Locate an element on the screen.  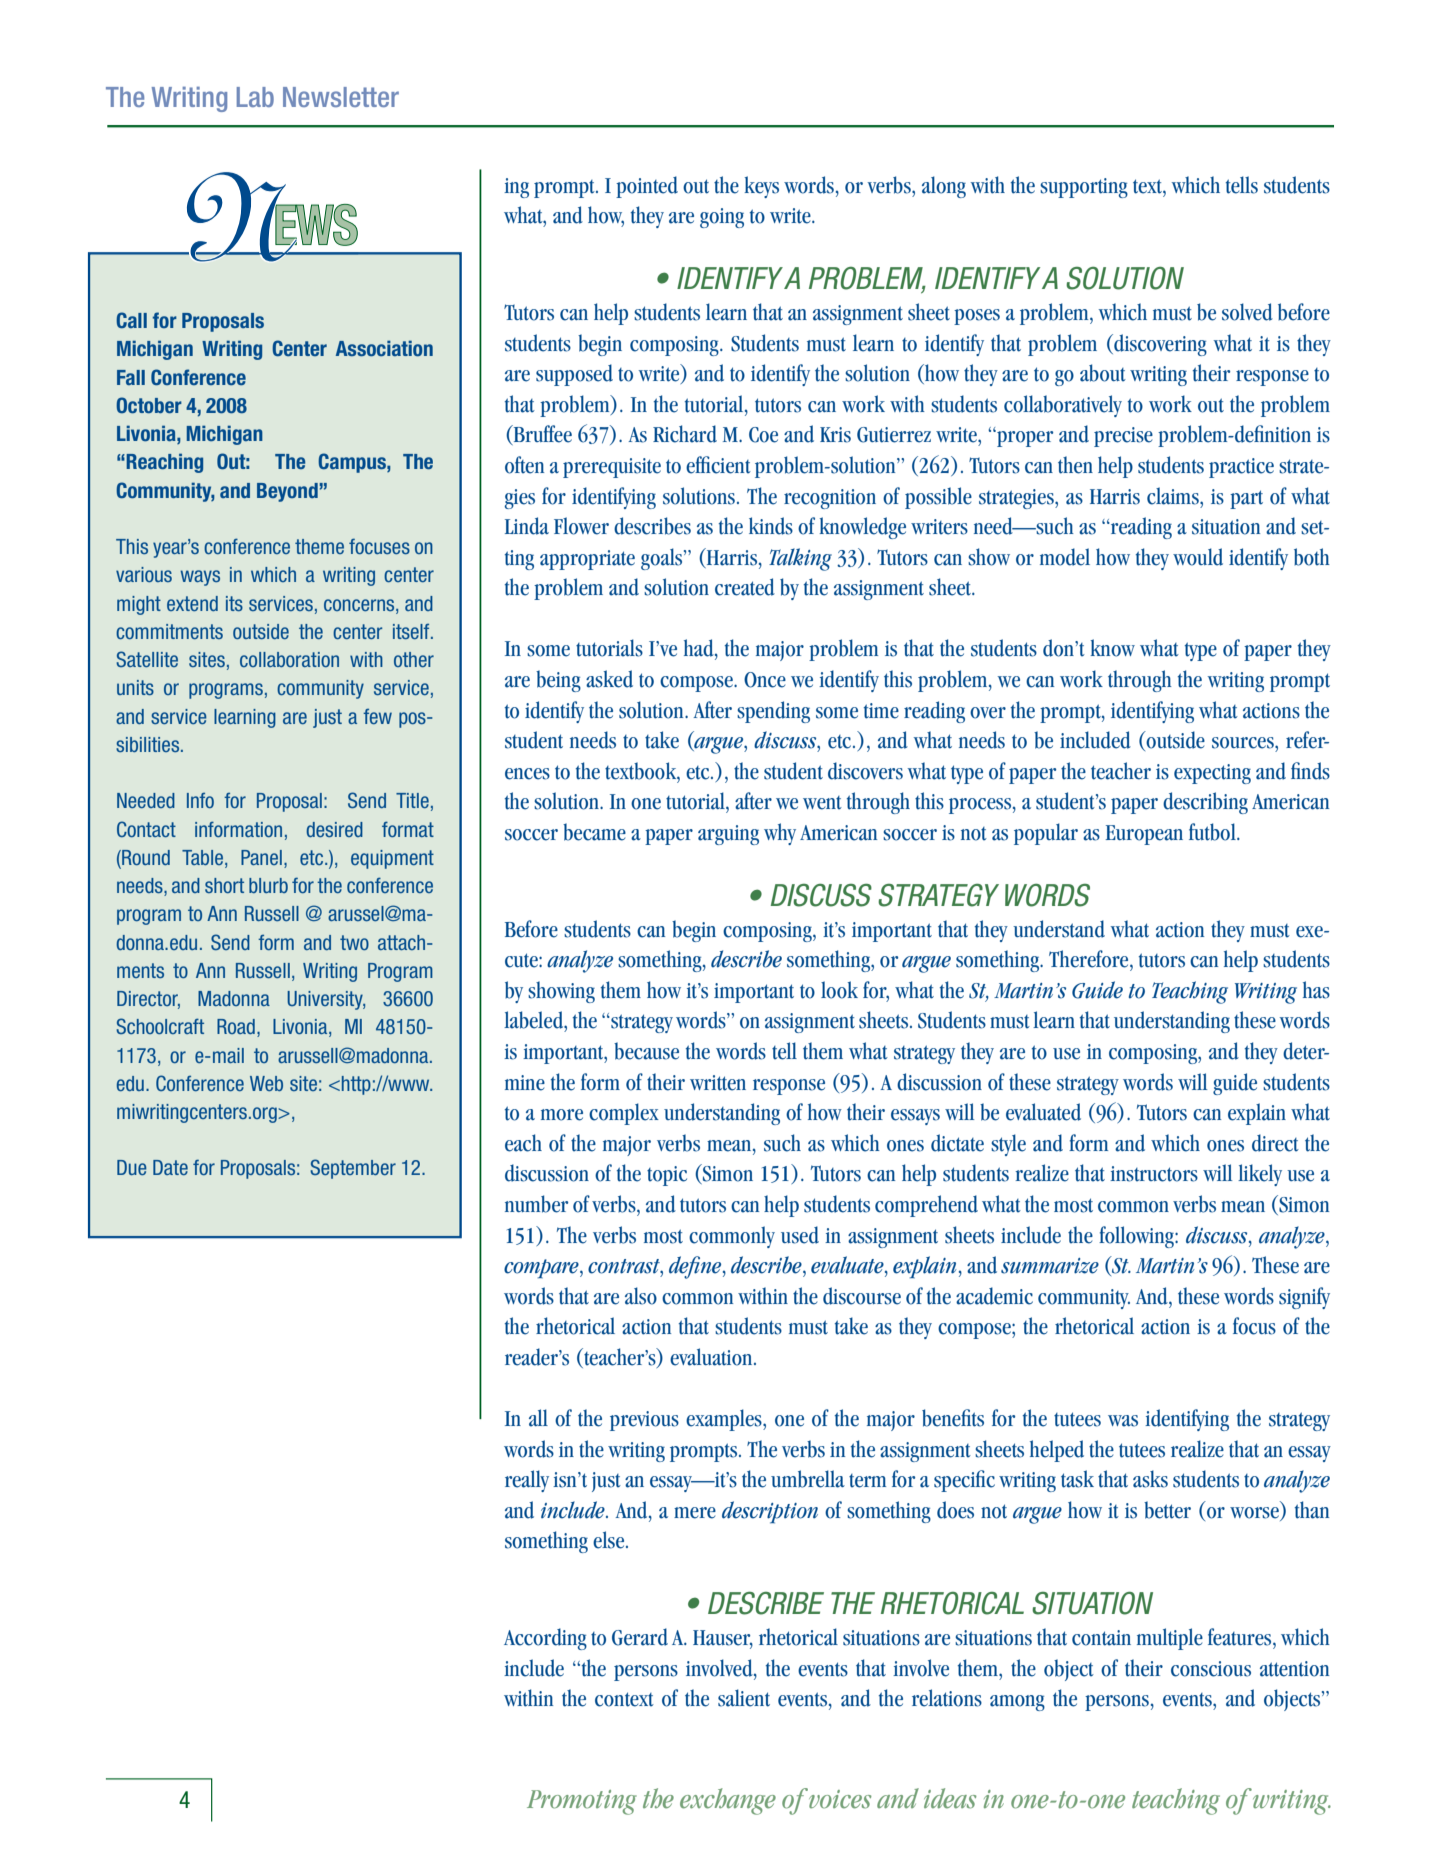
keys is located at coordinates (761, 187).
